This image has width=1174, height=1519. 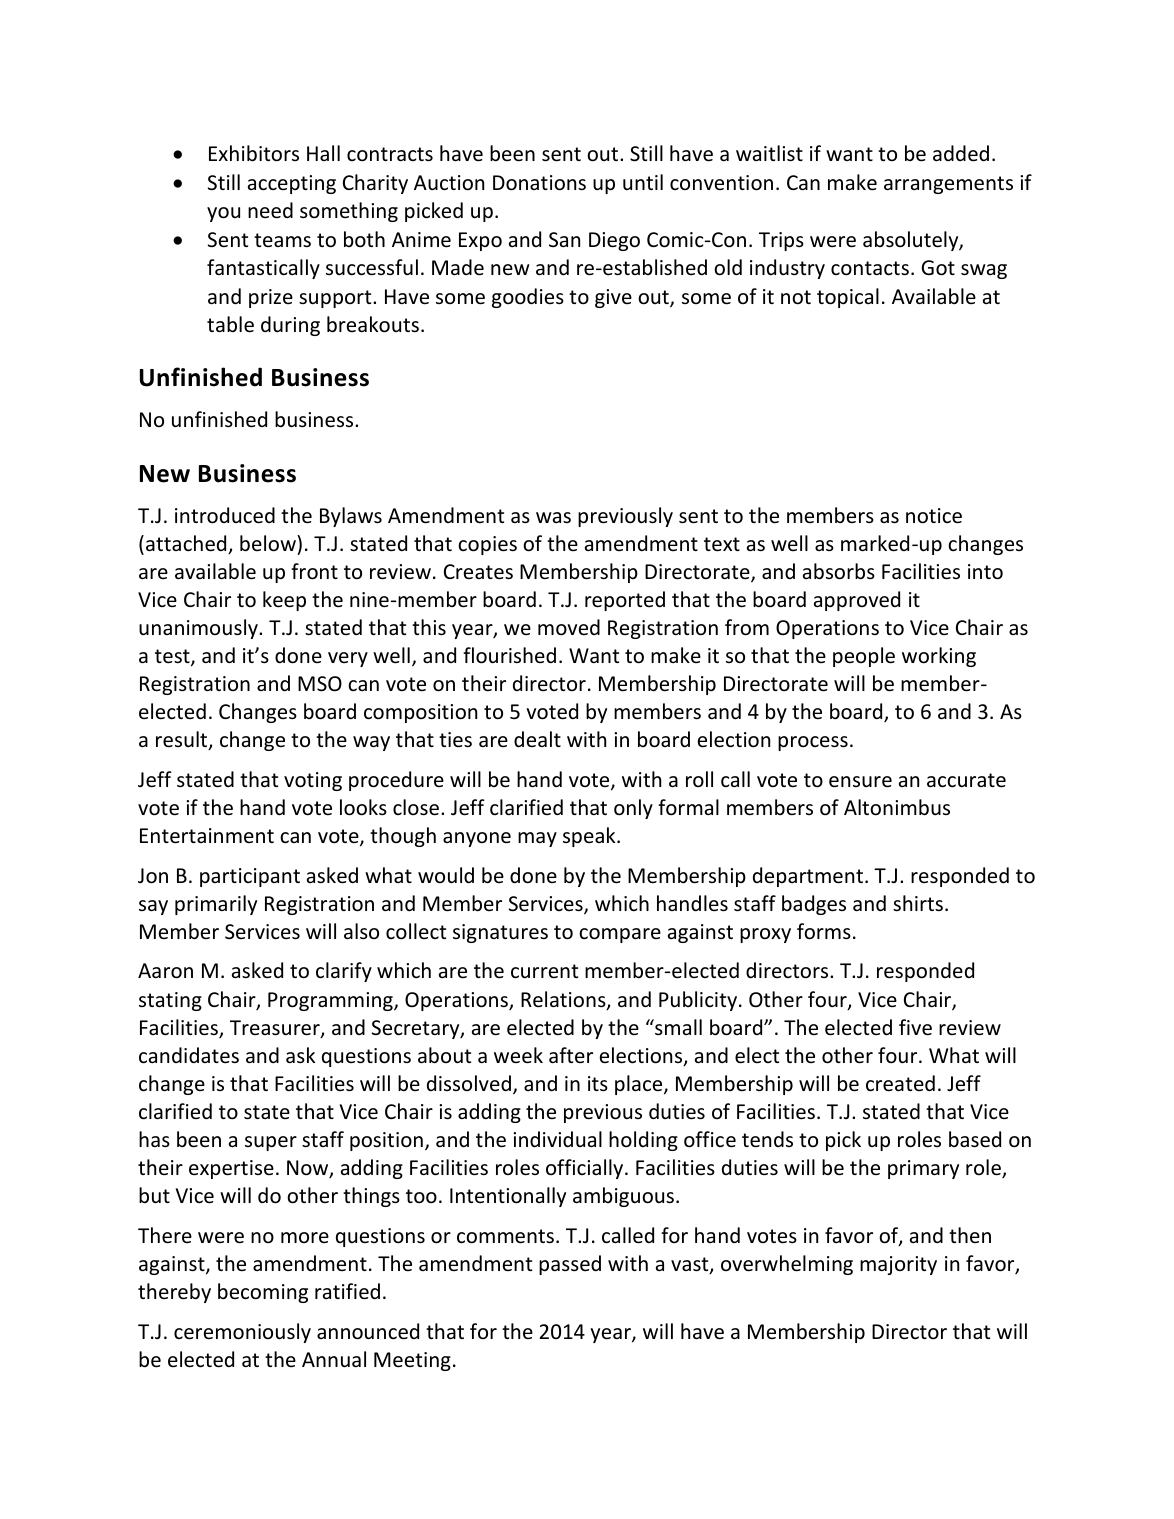 I want to click on majority, so click(x=898, y=1265).
